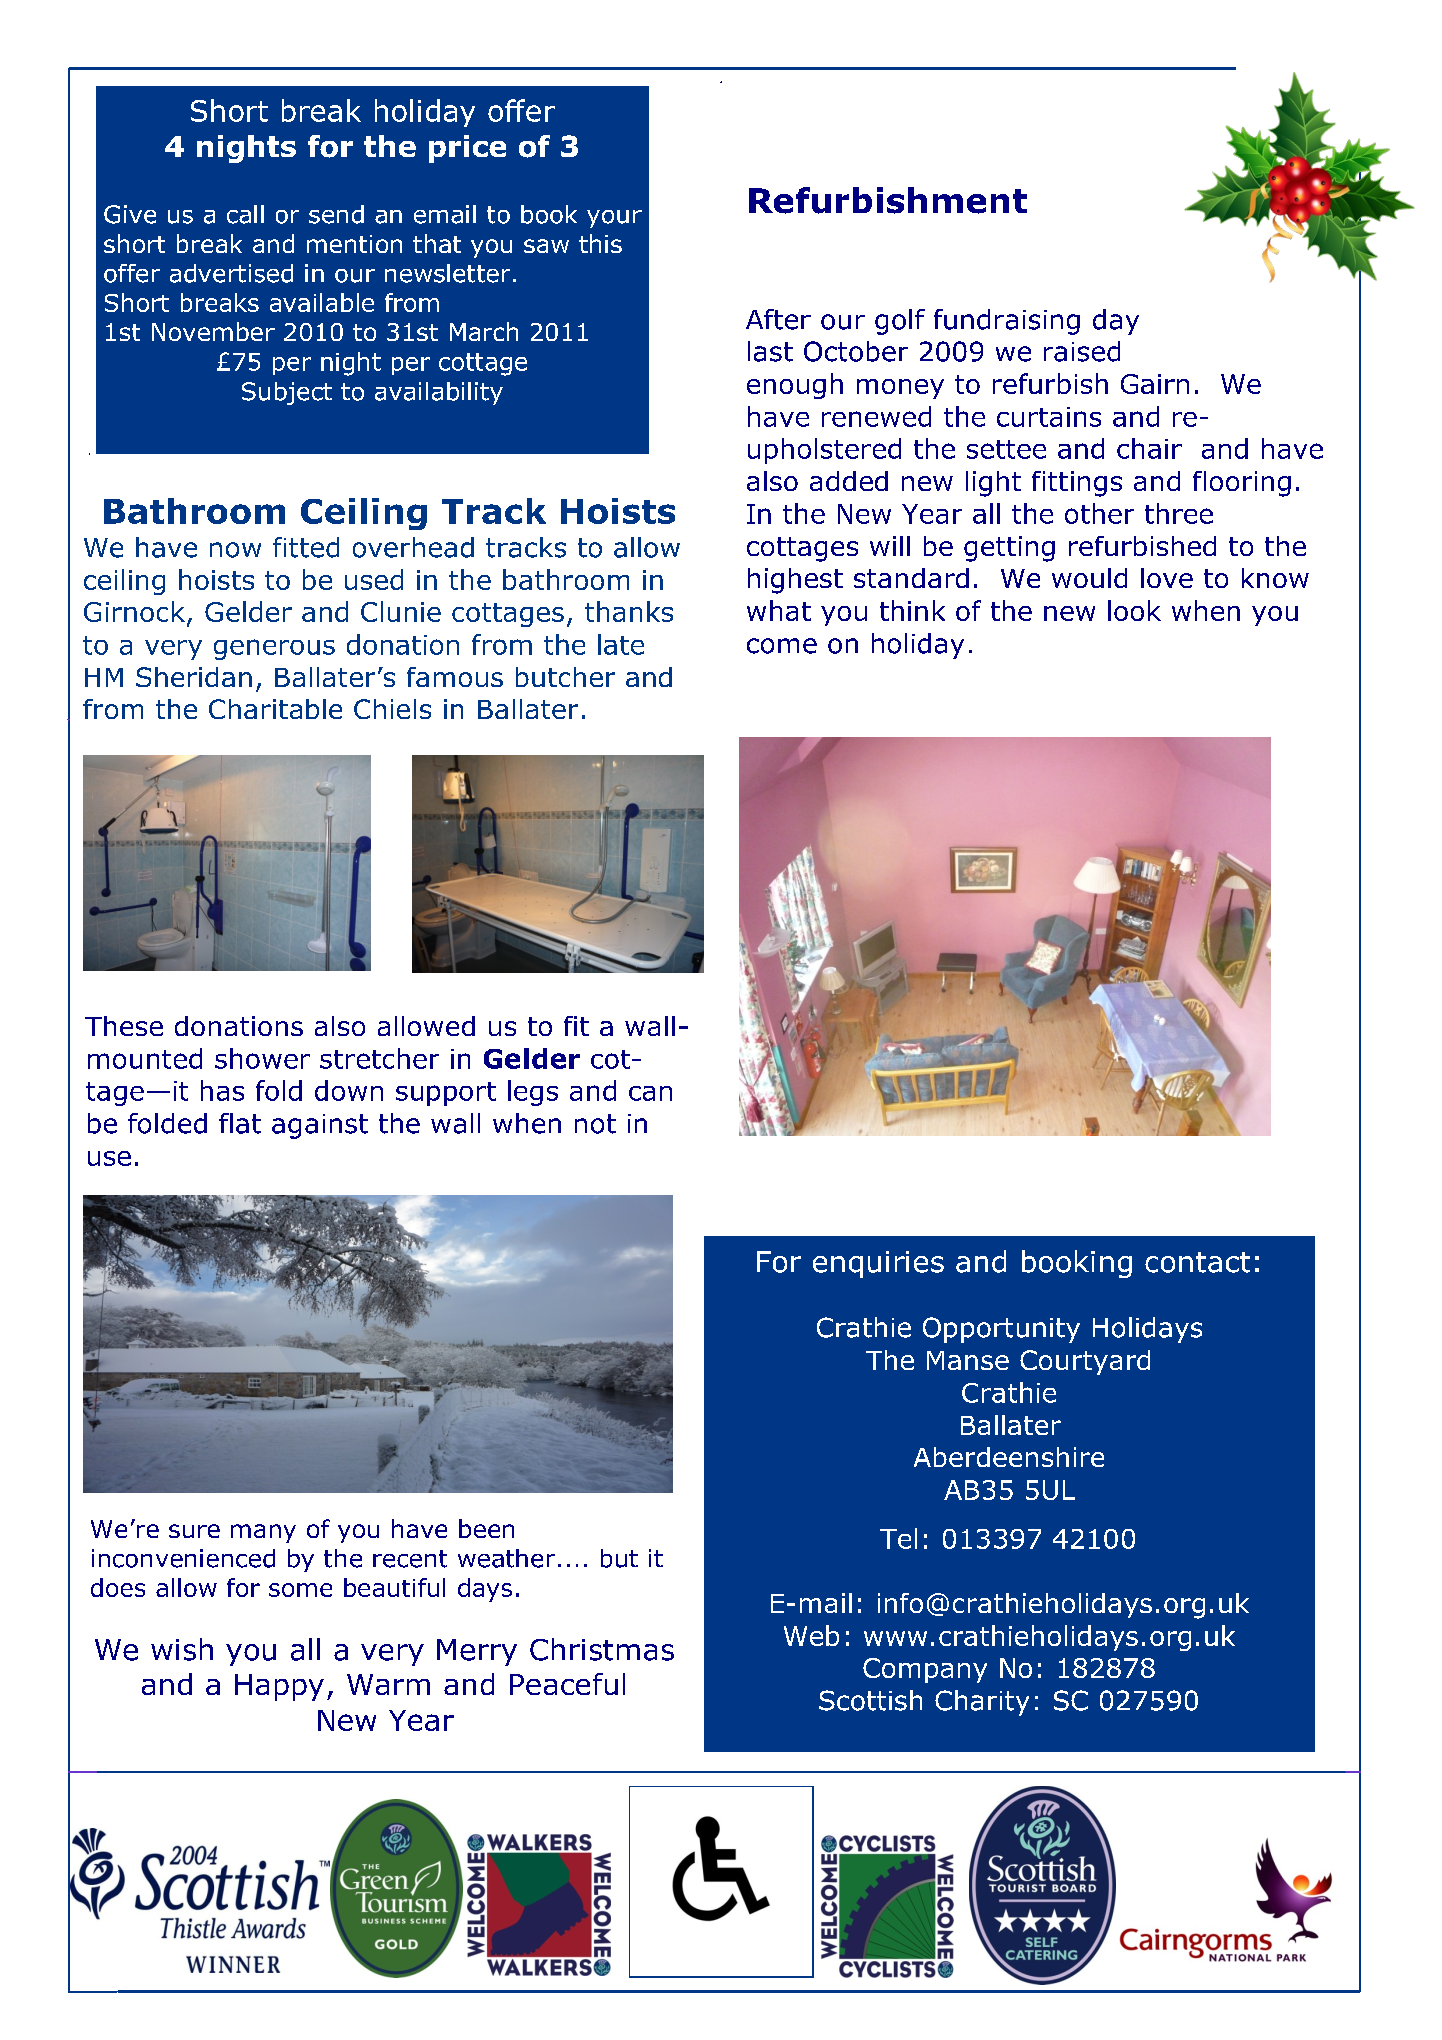 This image has width=1442, height=2040. I want to click on your, so click(614, 219).
